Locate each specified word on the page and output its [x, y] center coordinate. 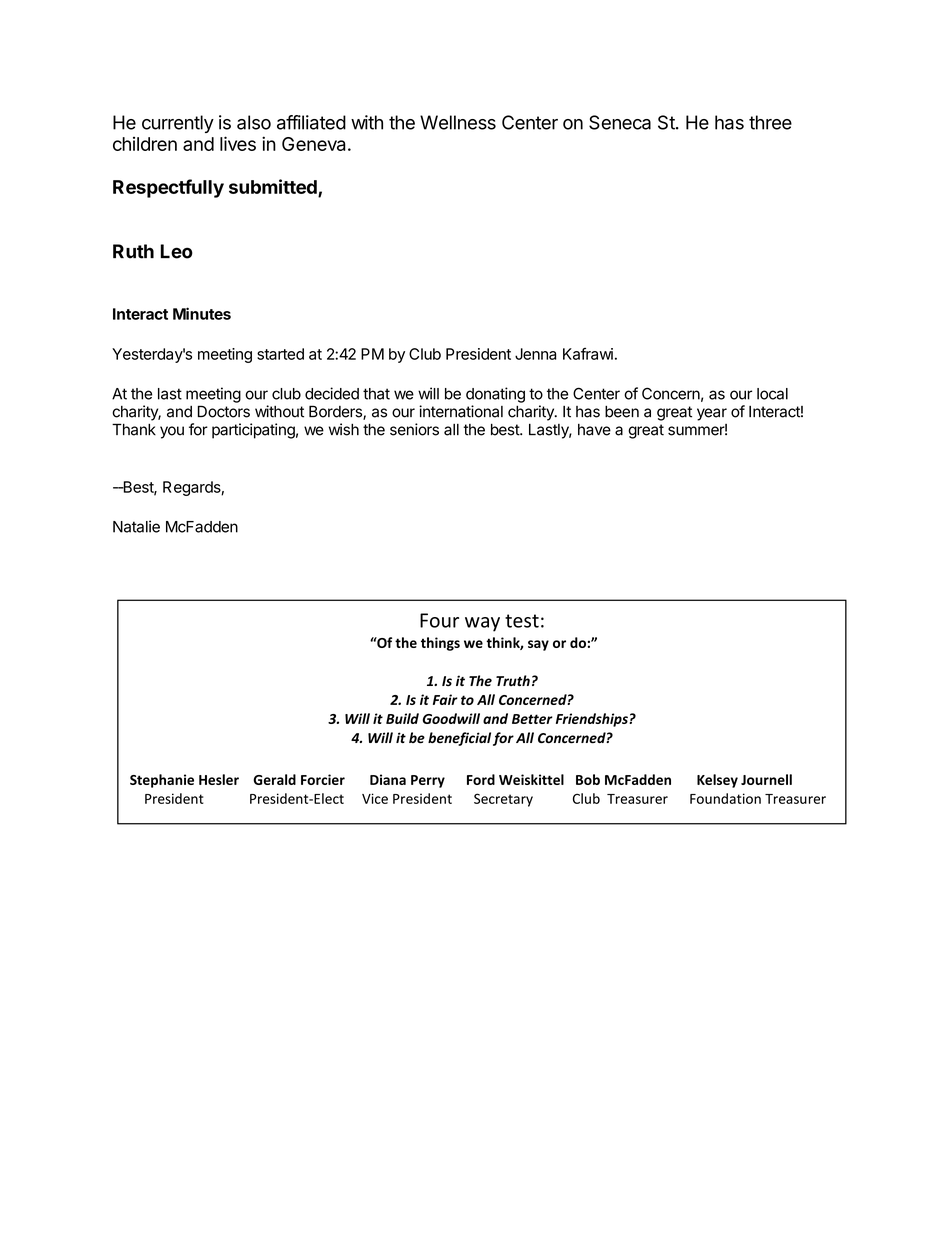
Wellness [458, 122]
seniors [414, 429]
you [172, 432]
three [770, 122]
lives [238, 143]
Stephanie [162, 781]
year [712, 414]
